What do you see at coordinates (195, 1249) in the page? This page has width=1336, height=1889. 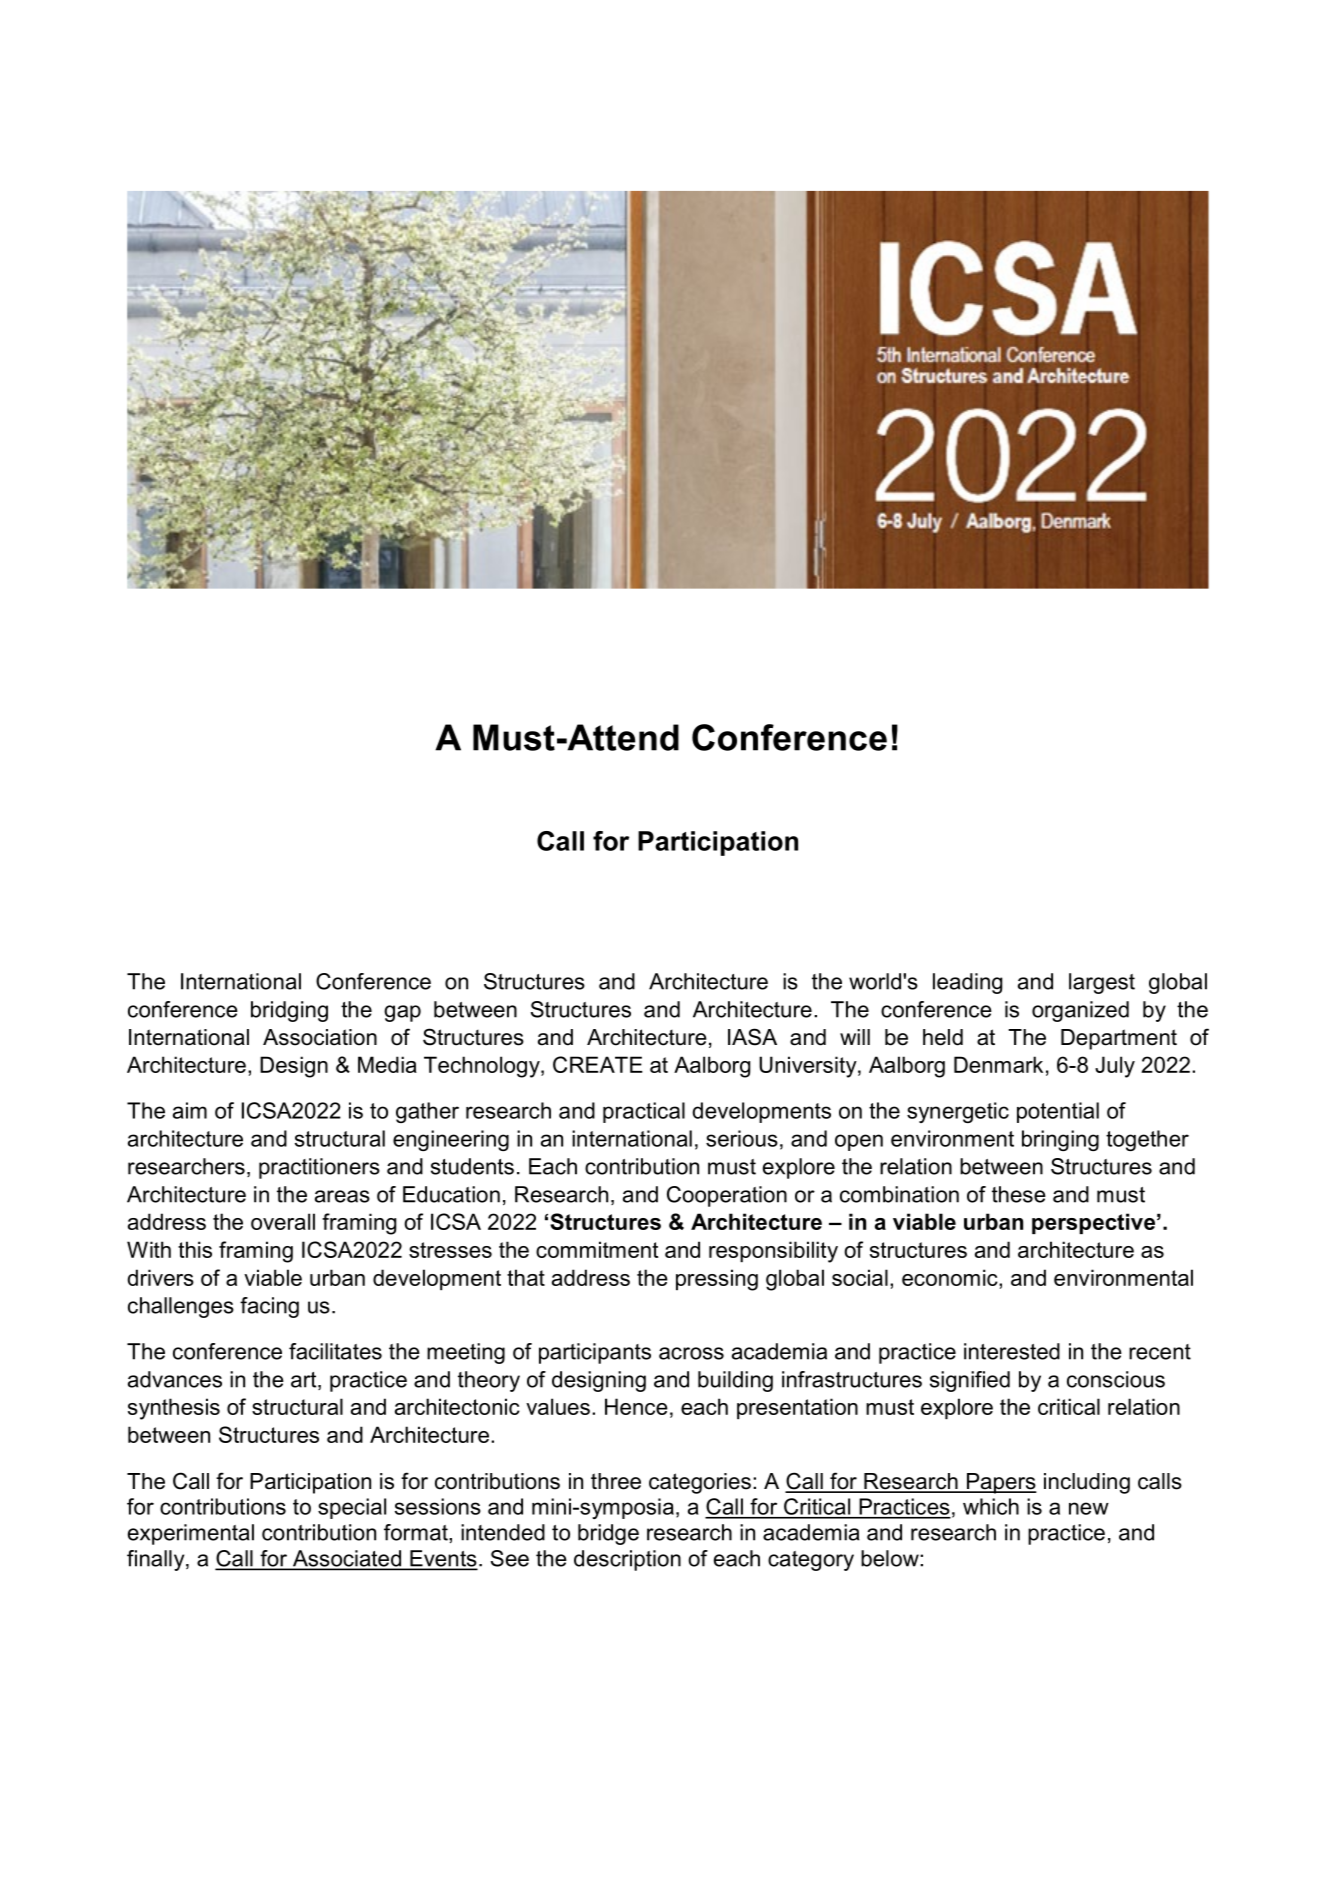 I see `this` at bounding box center [195, 1249].
